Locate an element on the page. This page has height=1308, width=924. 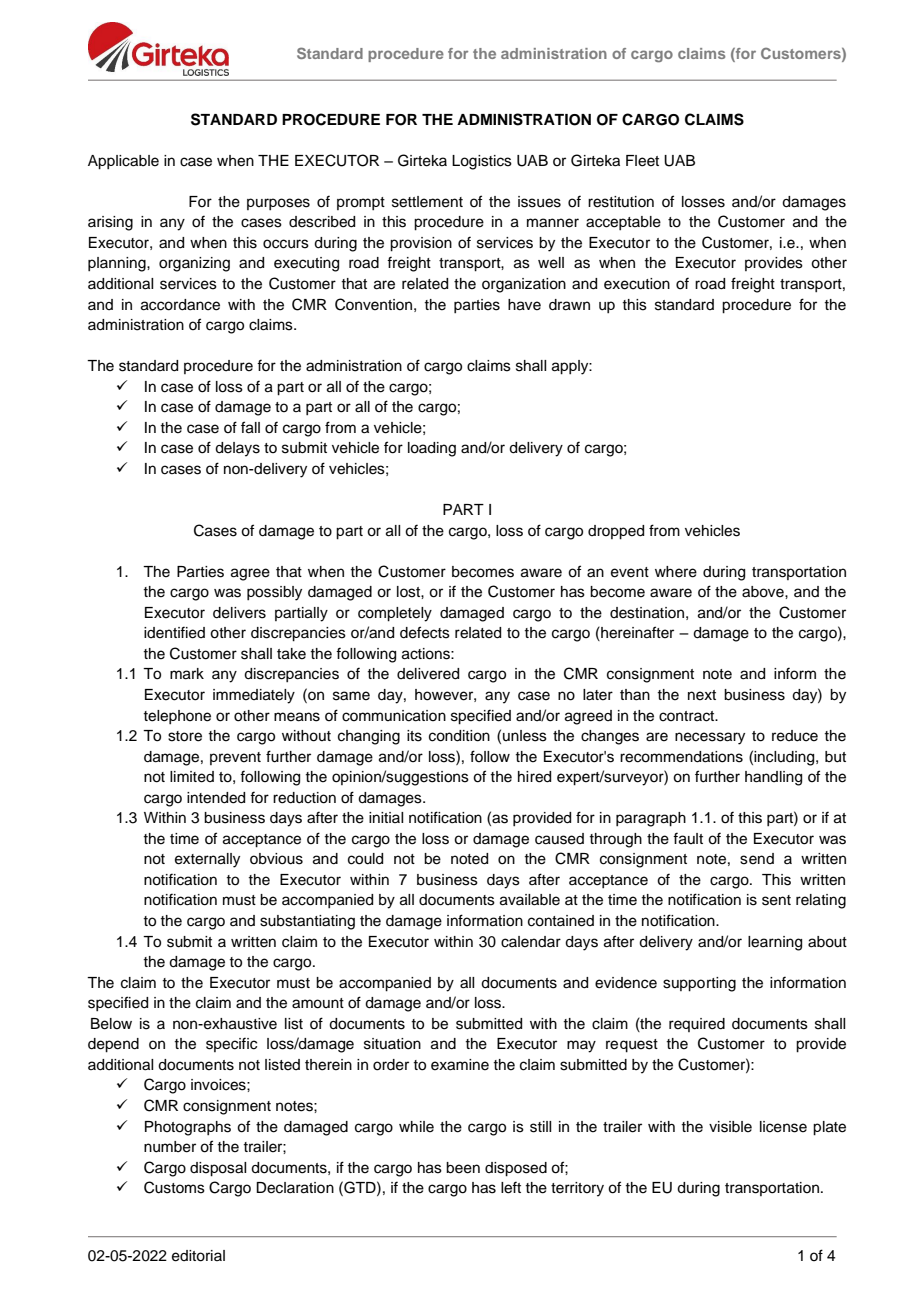
lost is located at coordinates (409, 592).
